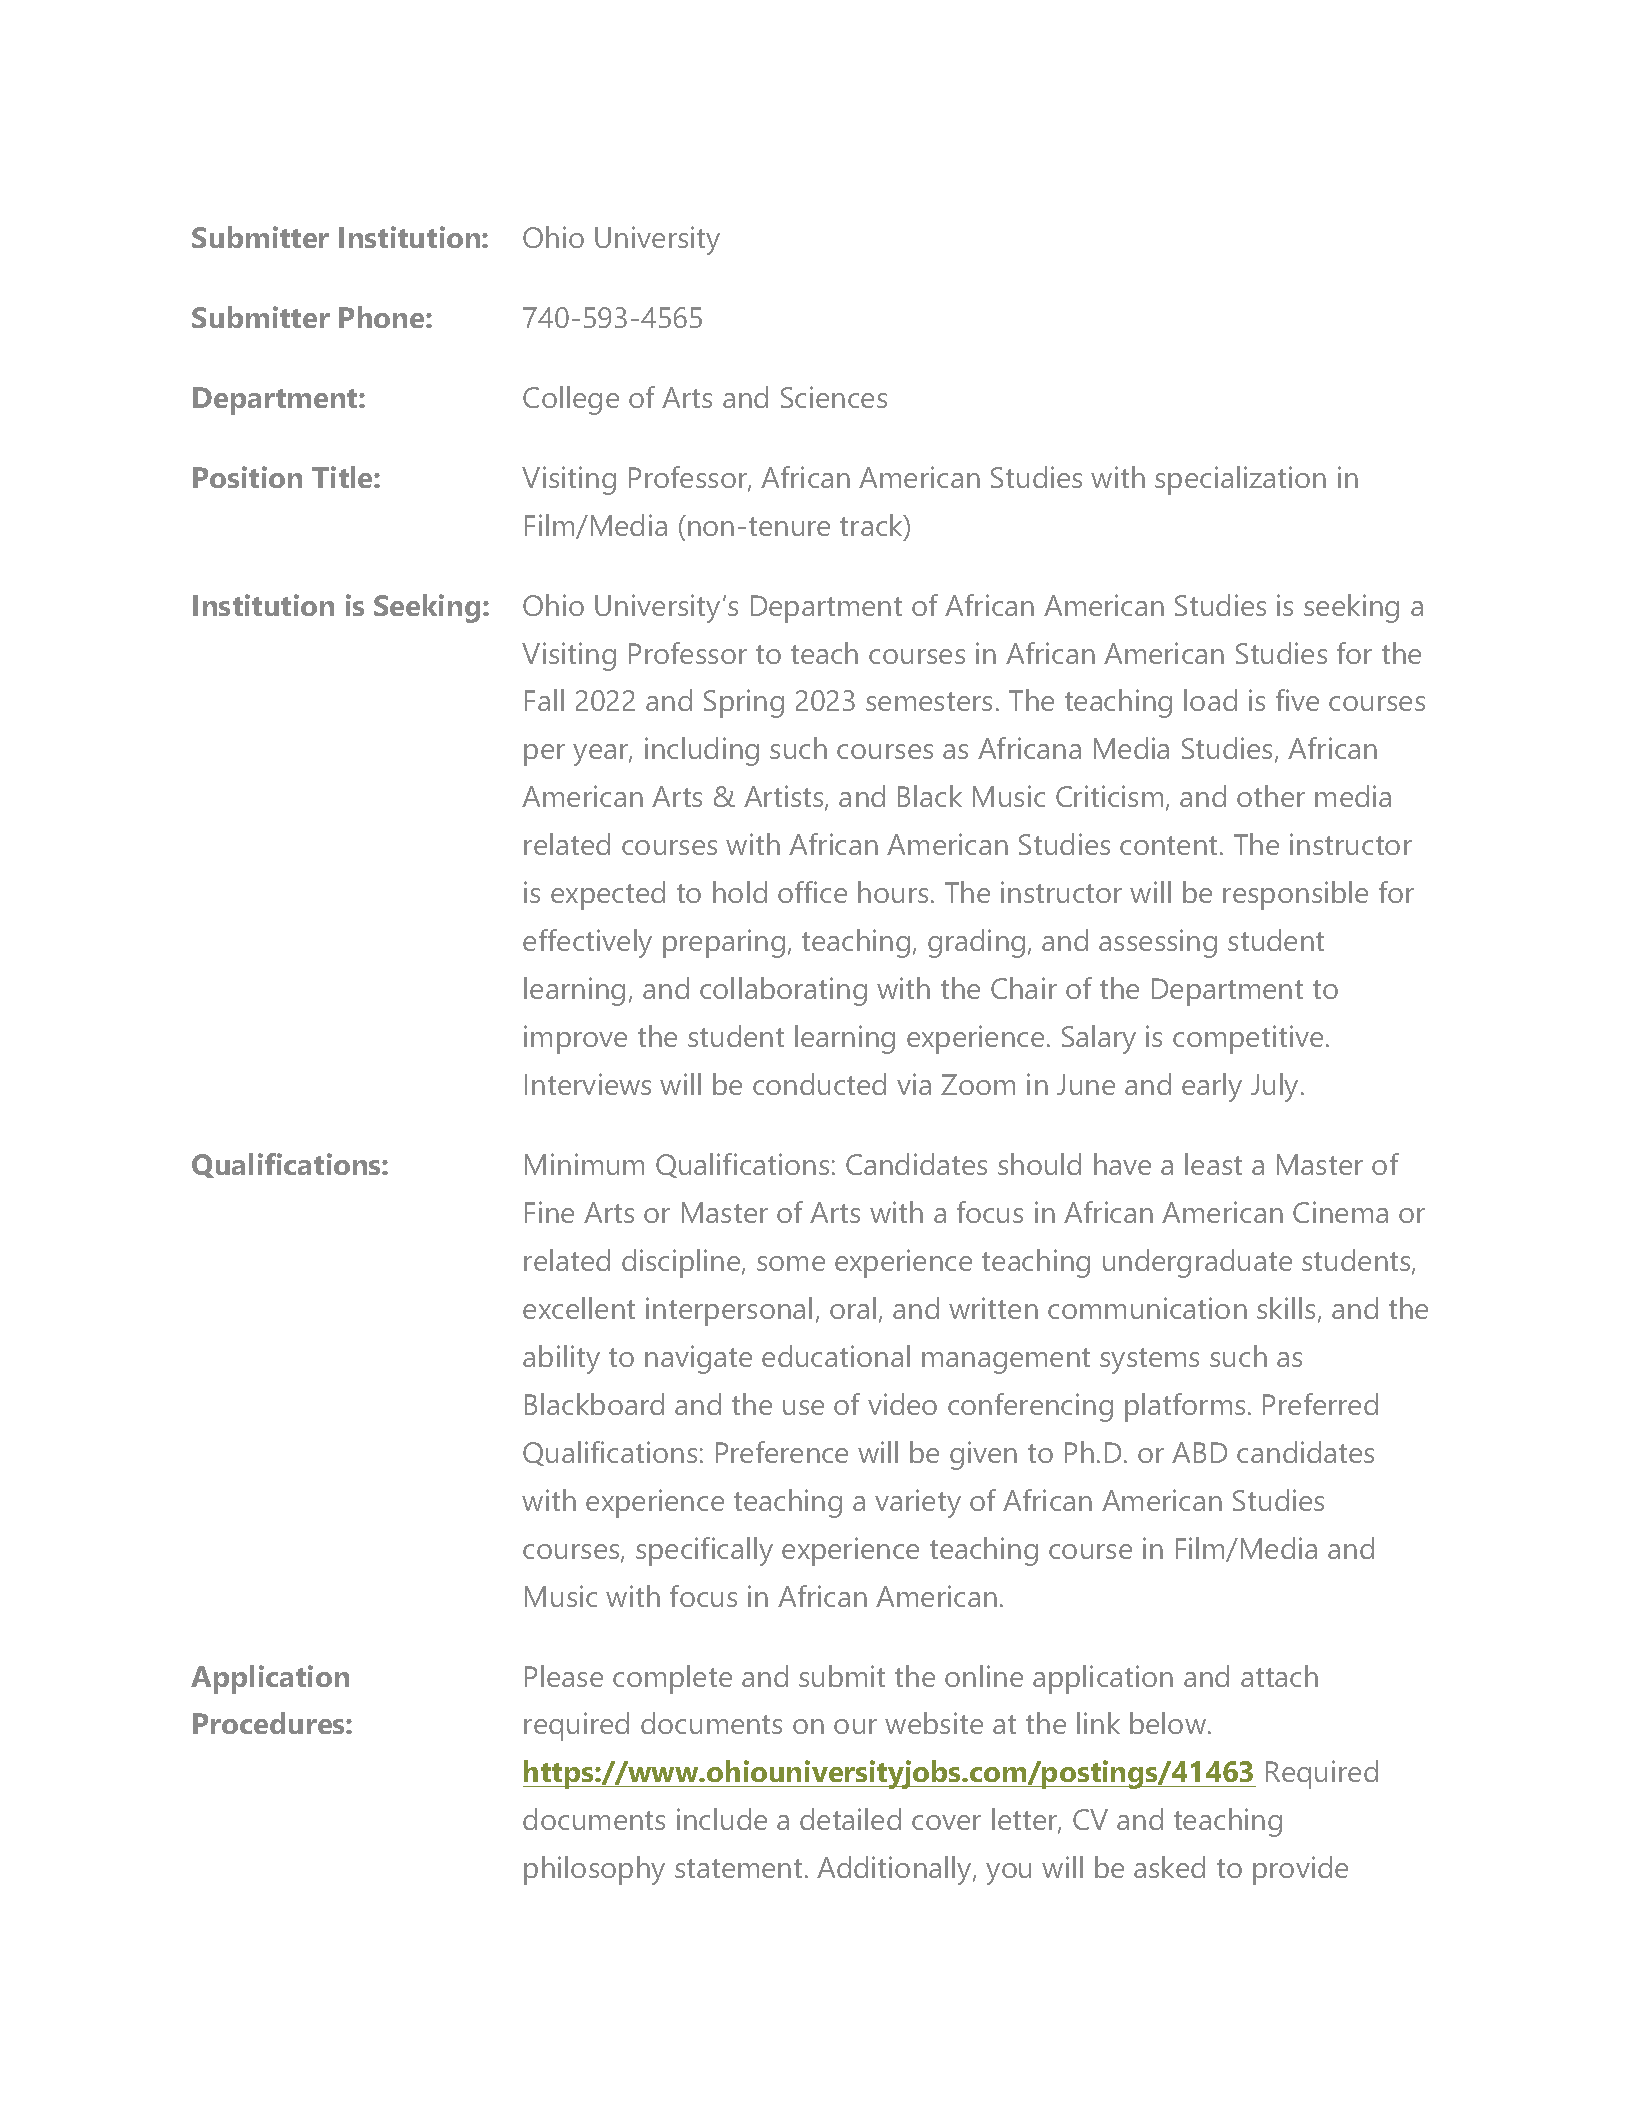 This document has width=1630, height=2110. What do you see at coordinates (1168, 845) in the document?
I see `content` at bounding box center [1168, 845].
